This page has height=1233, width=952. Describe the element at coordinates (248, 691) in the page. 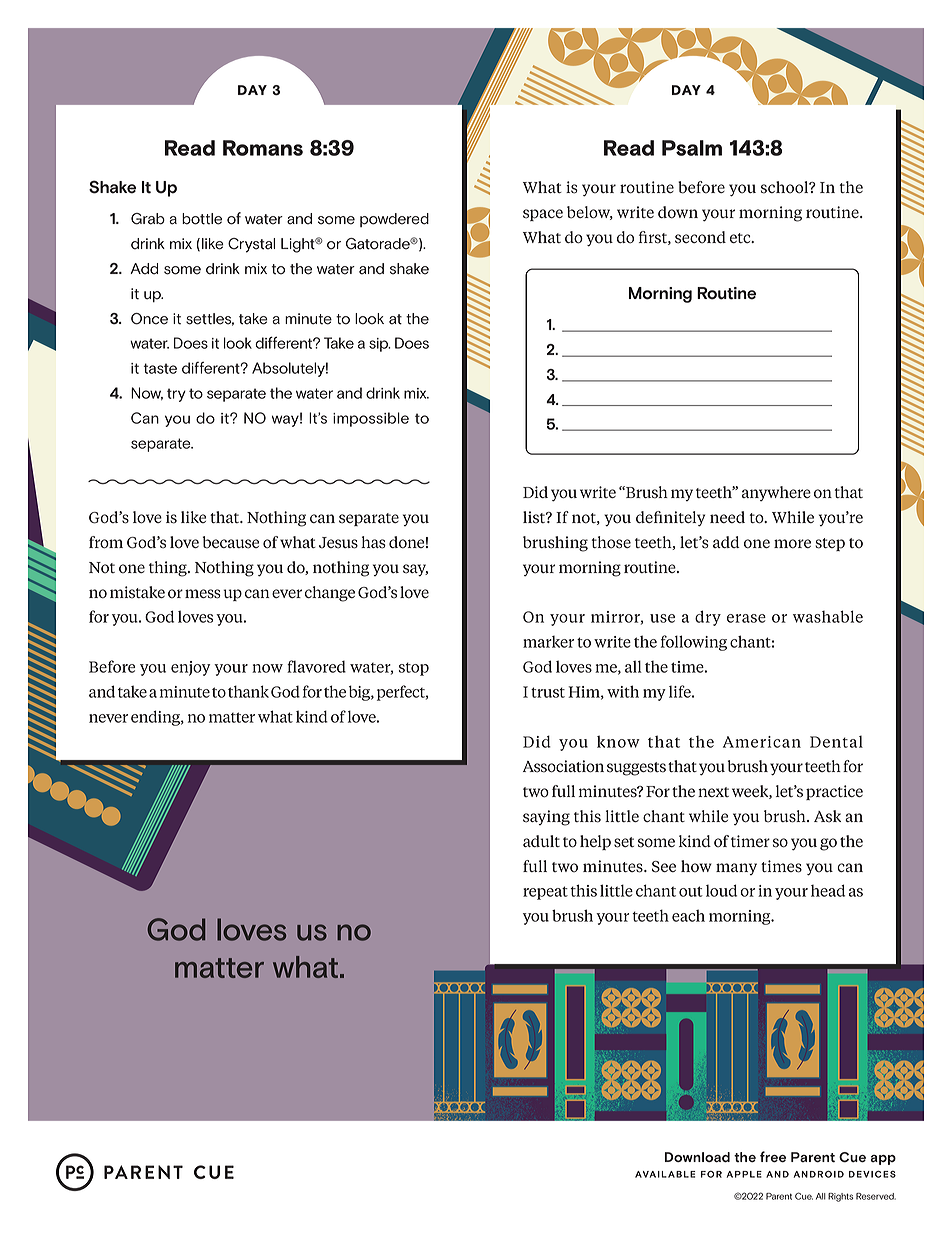

I see `thank` at that location.
